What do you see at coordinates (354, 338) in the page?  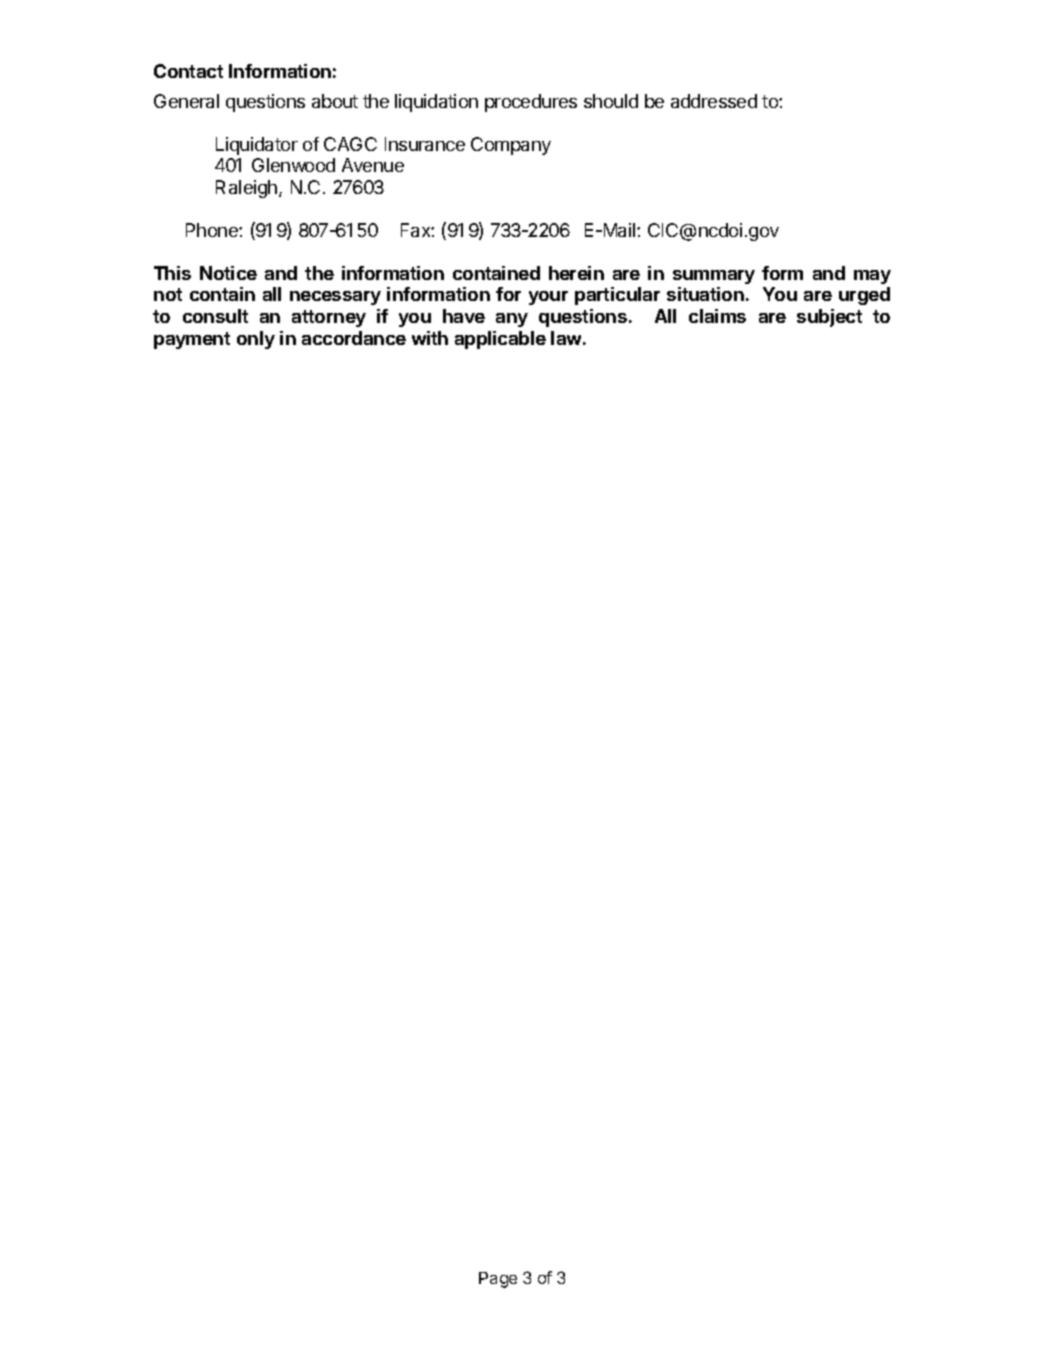 I see `accordance` at bounding box center [354, 338].
